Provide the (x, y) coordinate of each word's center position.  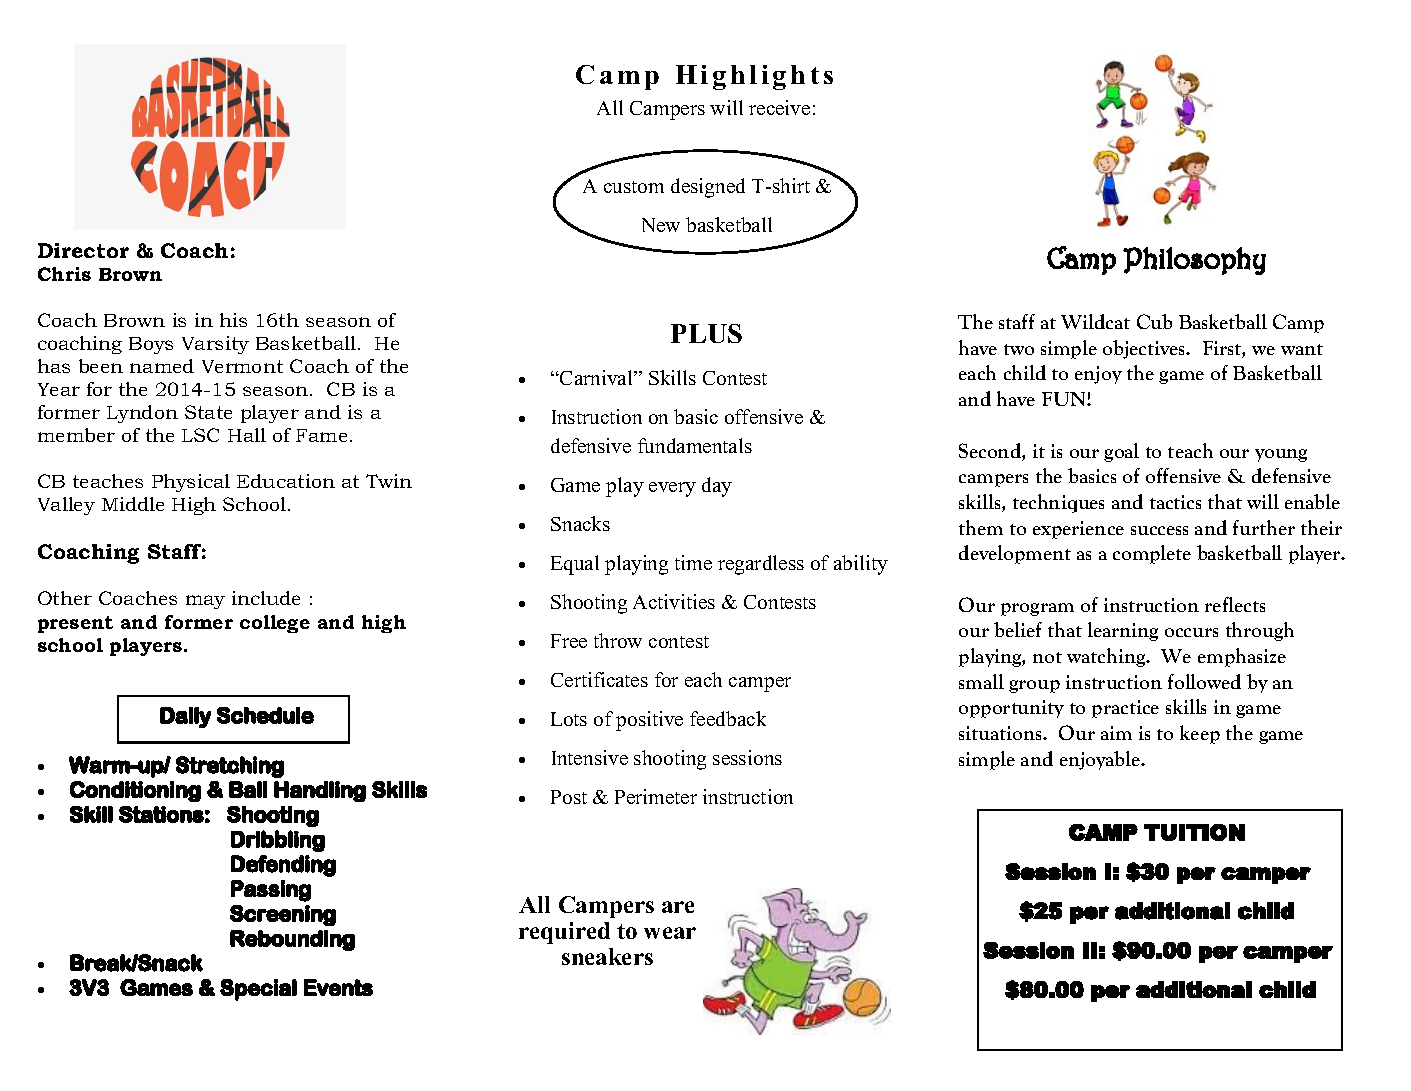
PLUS (706, 333)
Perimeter (656, 796)
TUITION (1194, 832)
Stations (161, 814)
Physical (191, 483)
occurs (1191, 632)
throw (618, 640)
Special (258, 990)
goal (1121, 452)
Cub (1154, 321)
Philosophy (1194, 261)
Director (83, 250)
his (233, 320)
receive (779, 107)
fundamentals (695, 445)
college (275, 624)
